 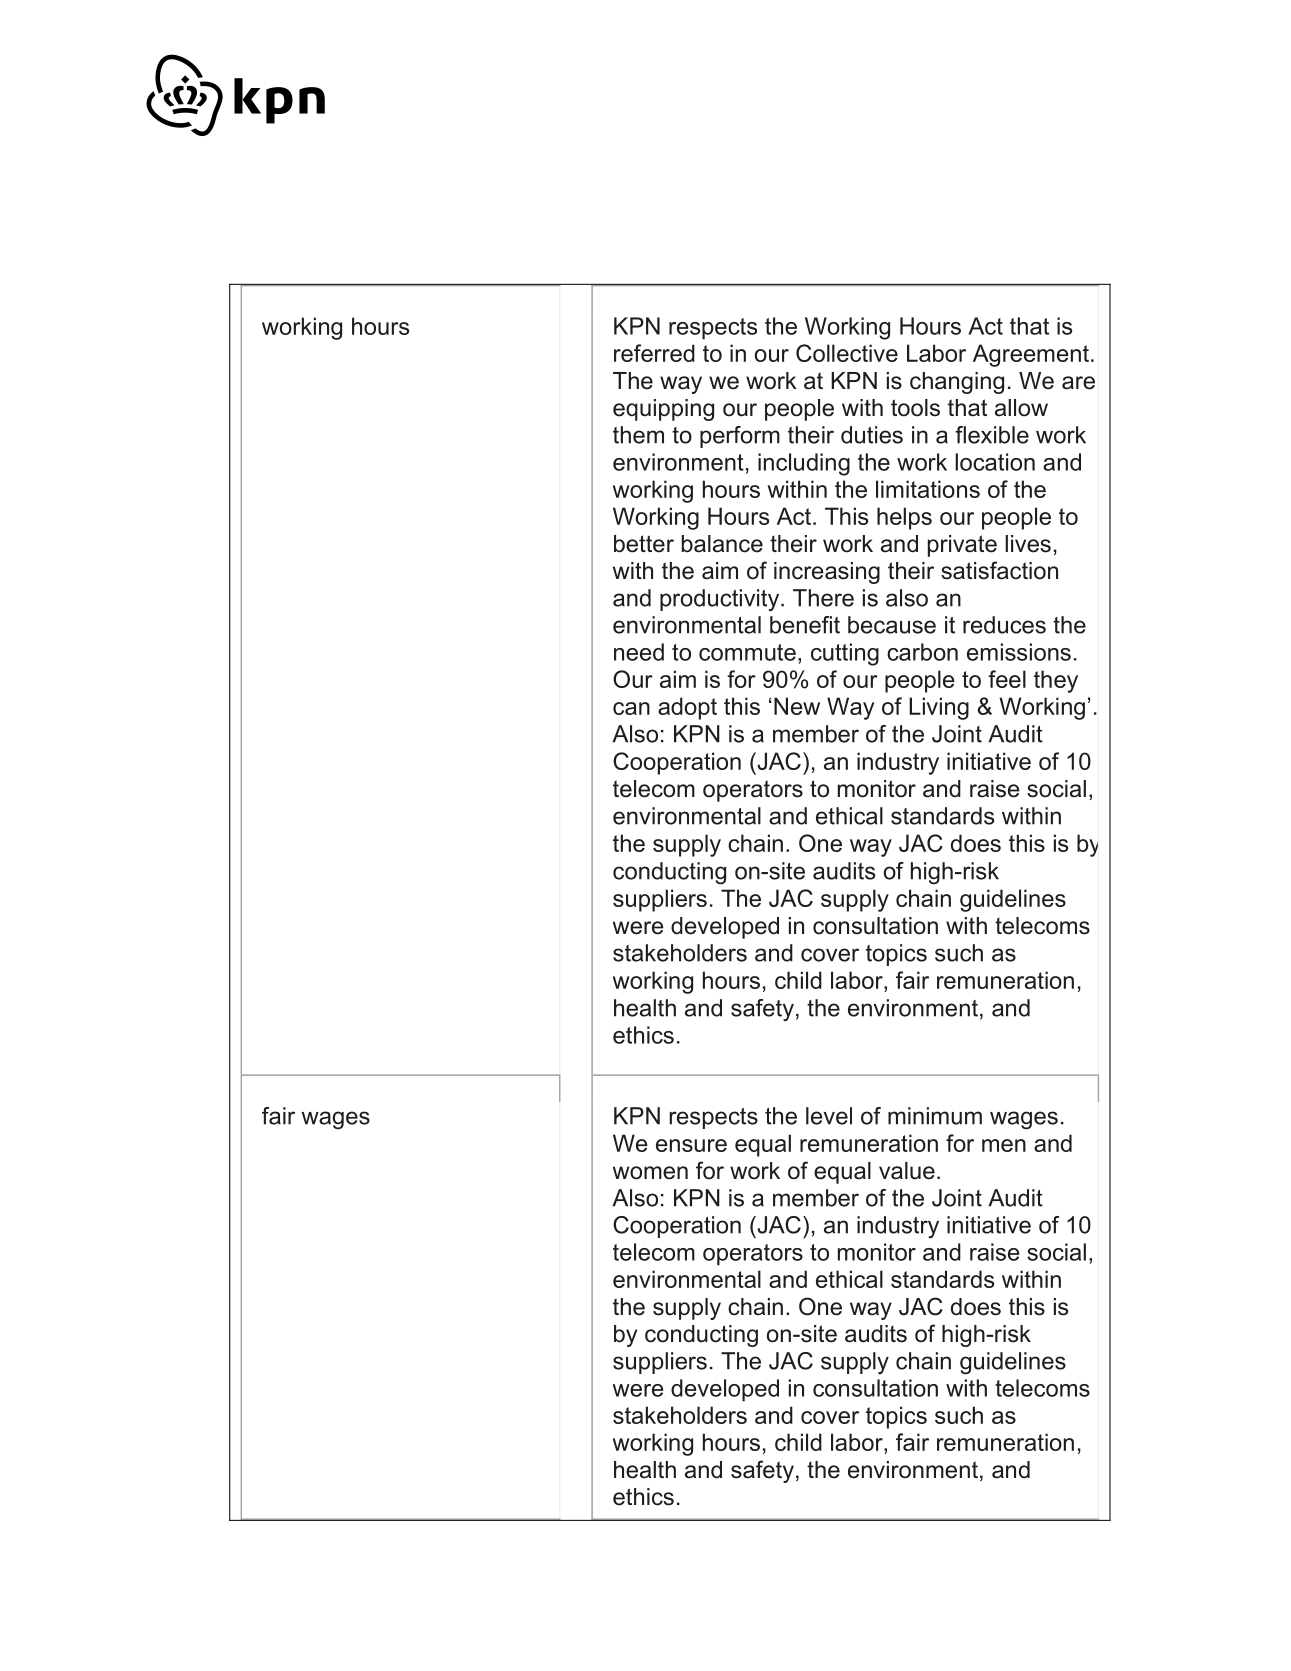 I want to click on ensure, so click(x=691, y=1145).
